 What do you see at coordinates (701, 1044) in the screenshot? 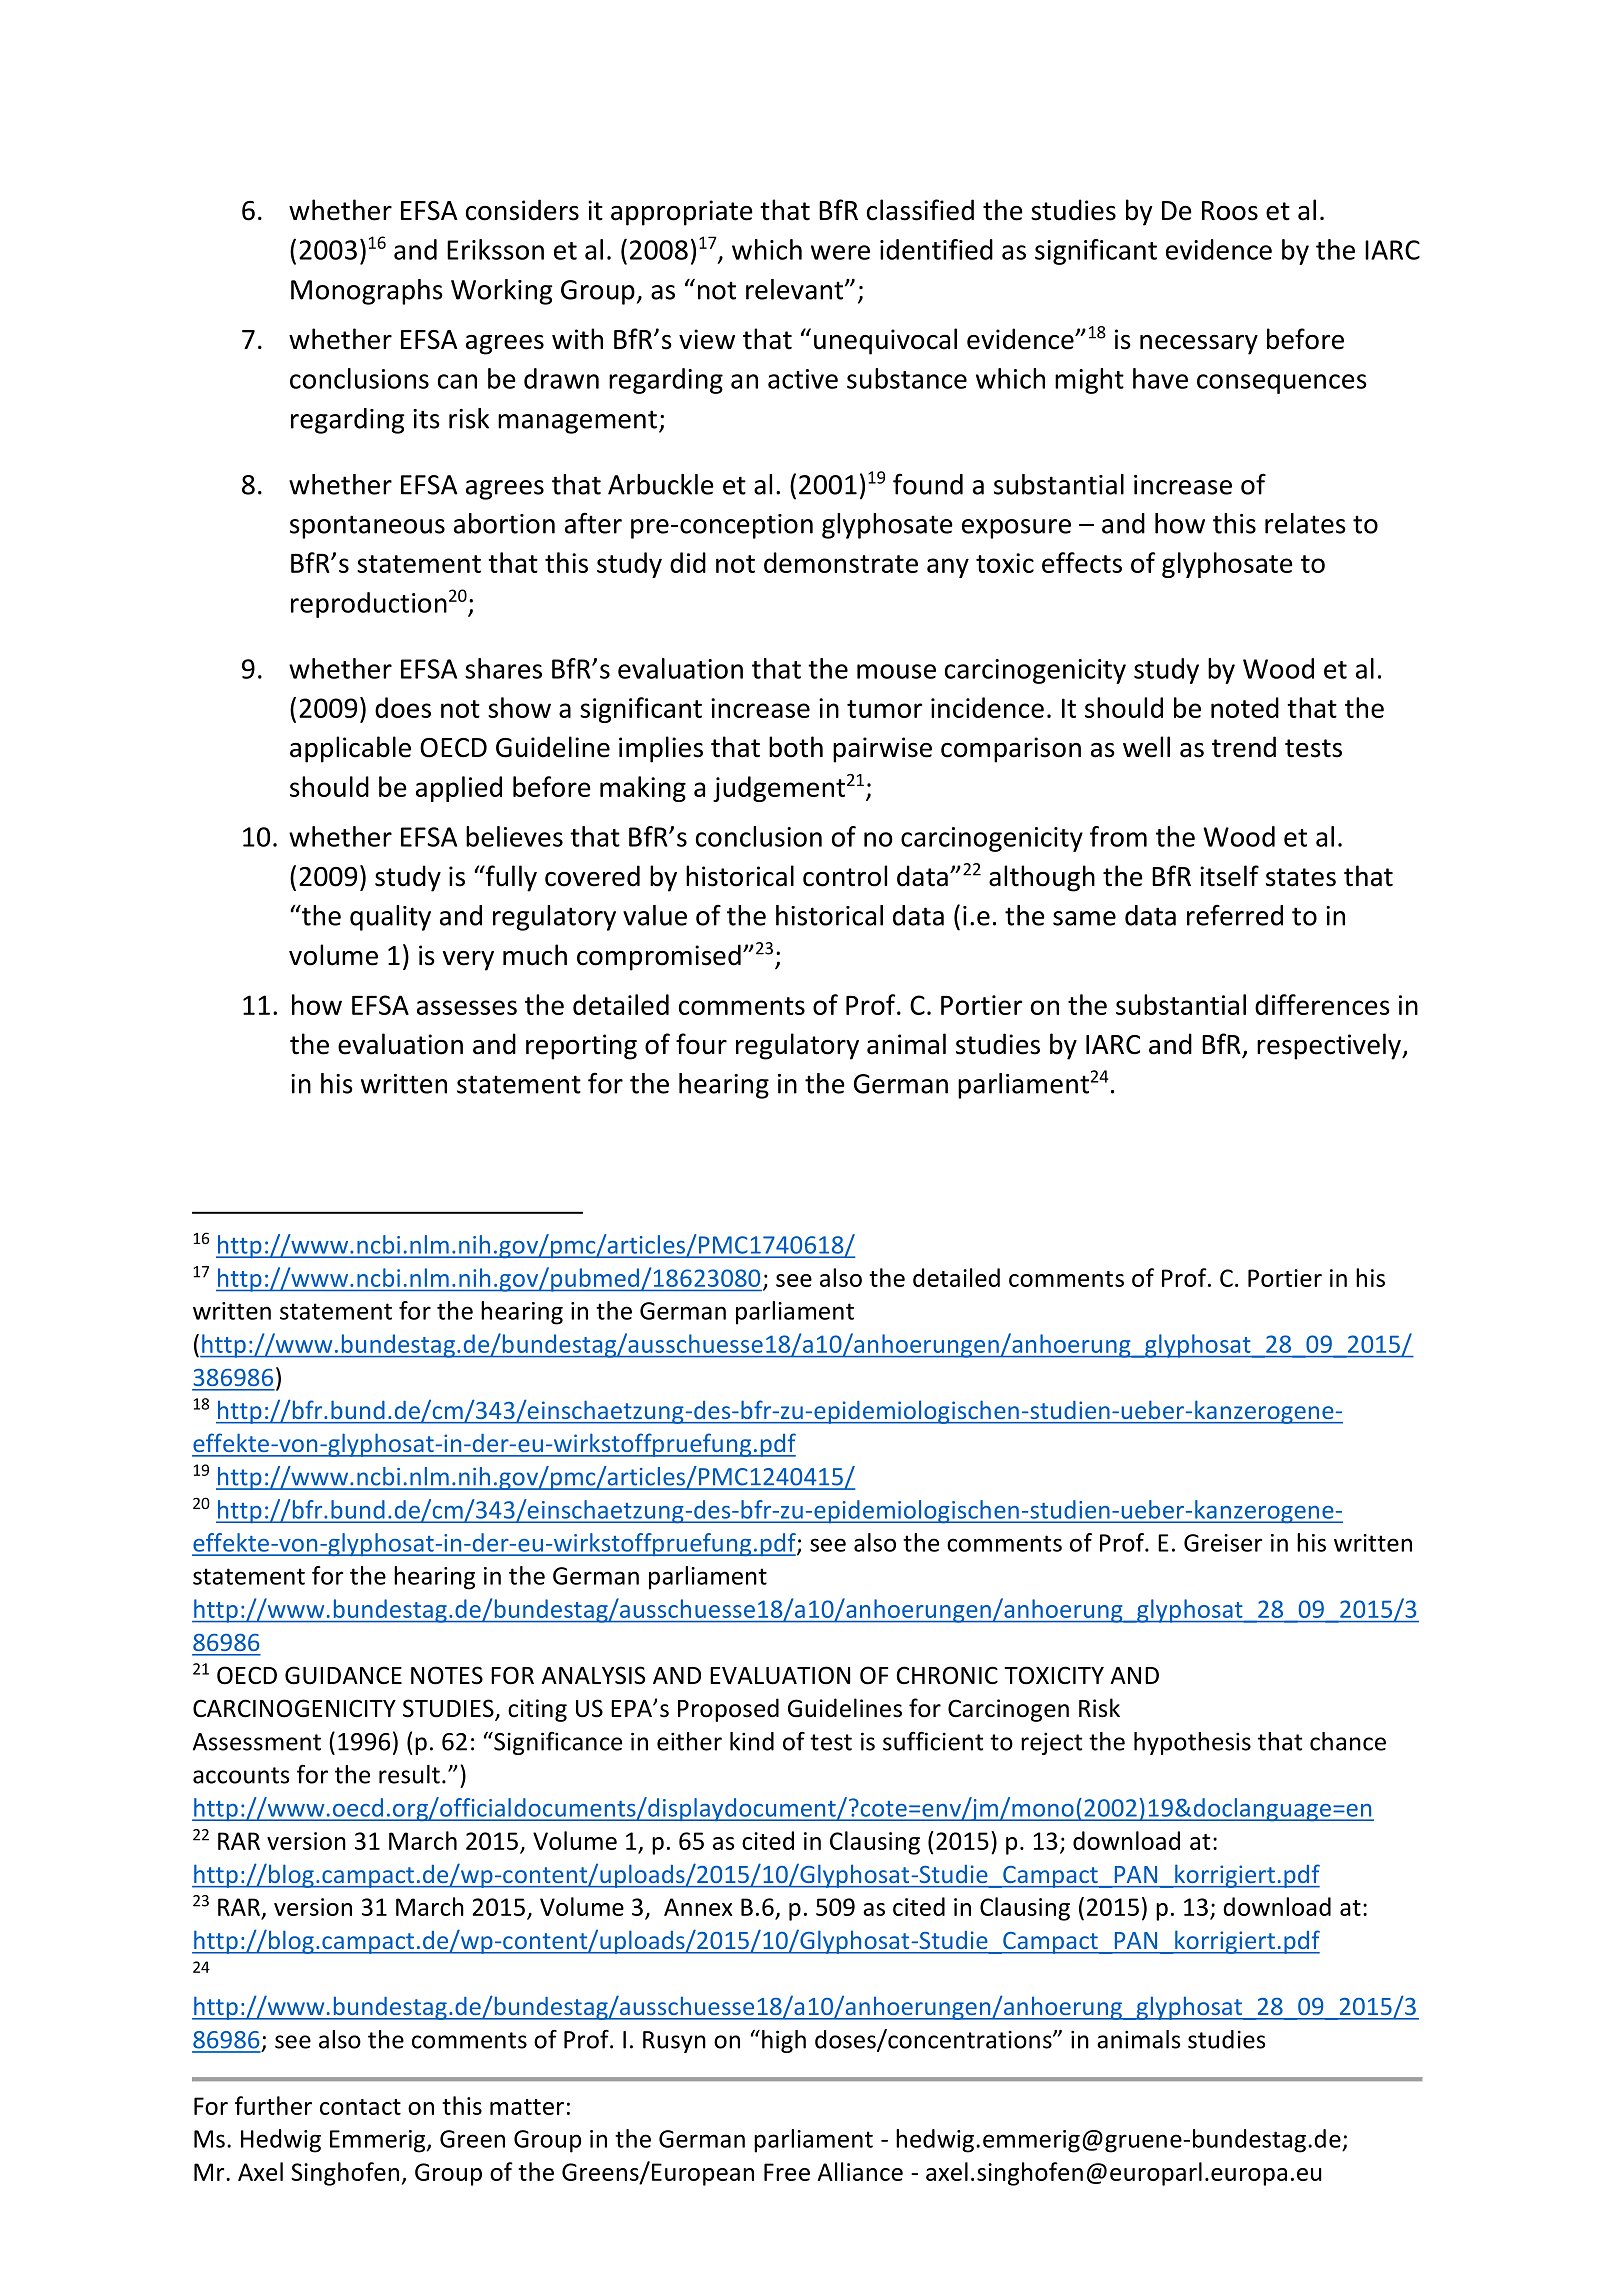
I see `four` at bounding box center [701, 1044].
